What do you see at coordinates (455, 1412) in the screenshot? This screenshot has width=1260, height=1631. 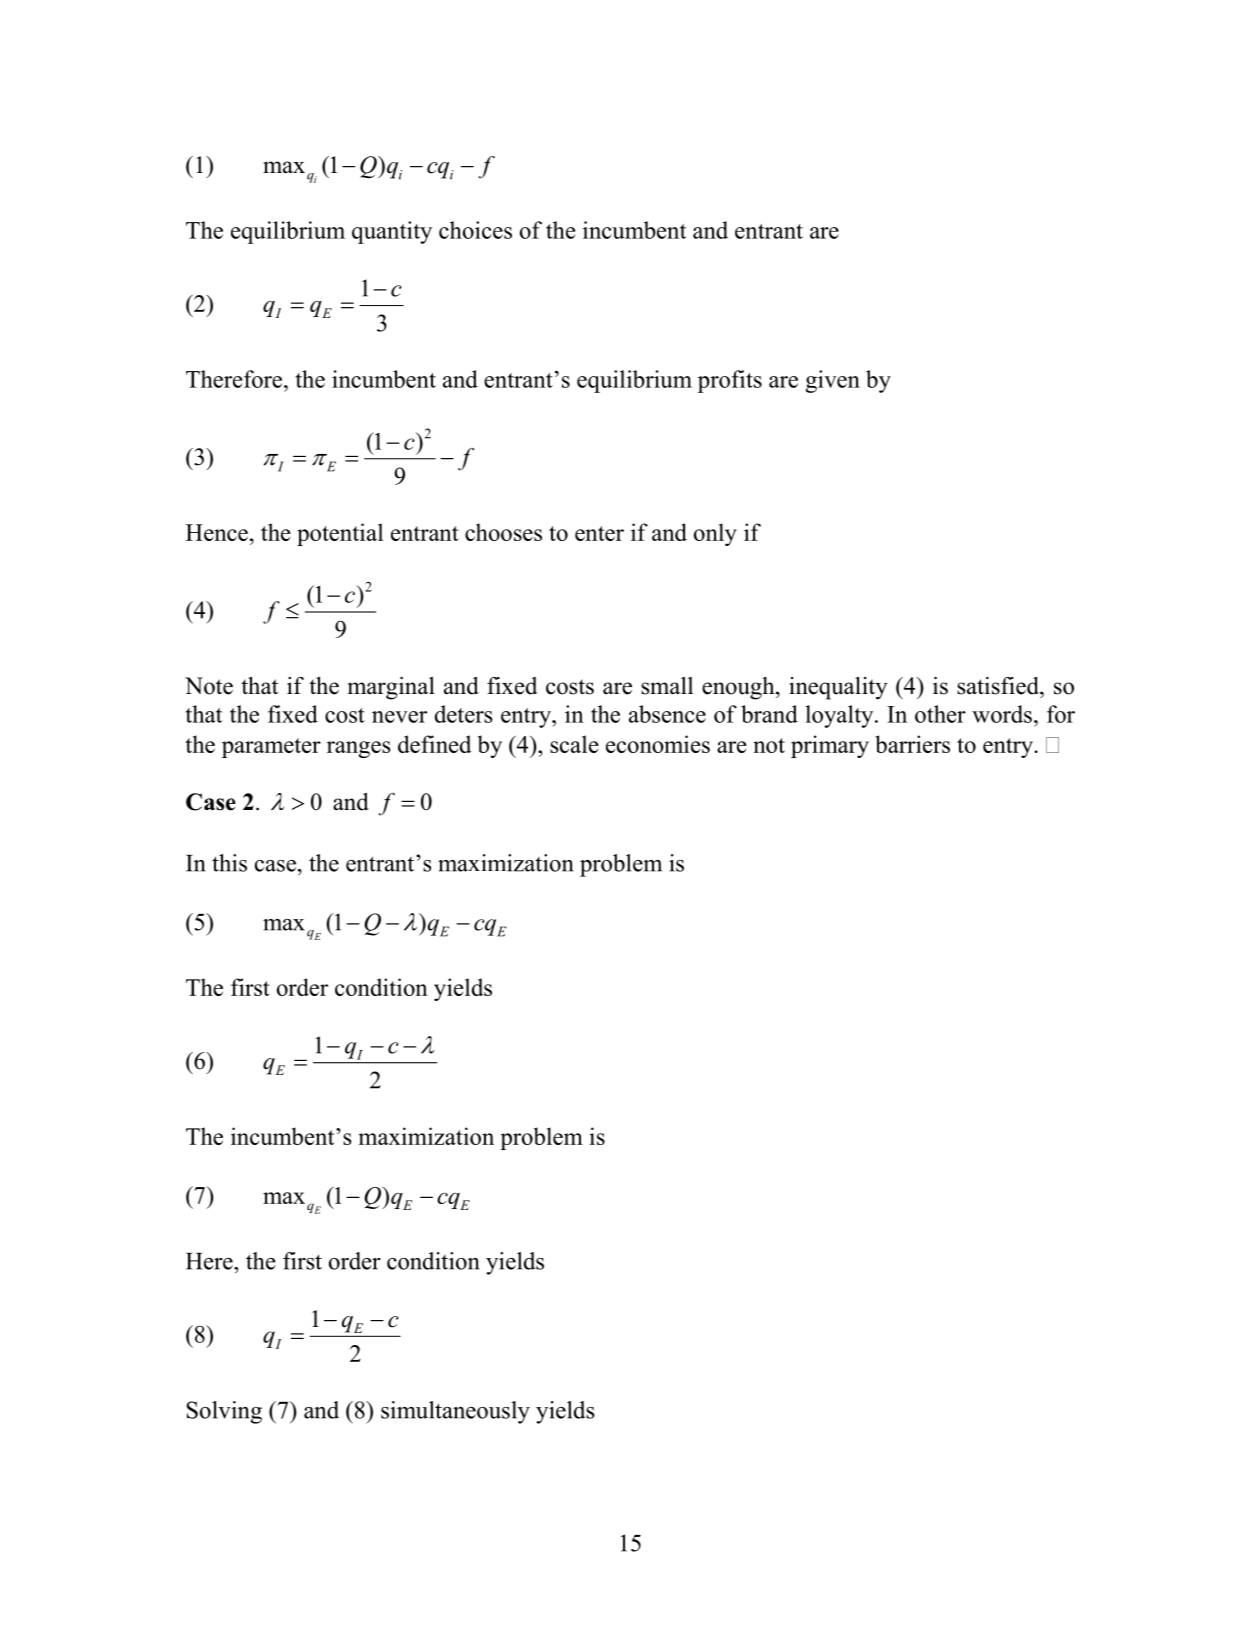 I see `simultaneously` at bounding box center [455, 1412].
